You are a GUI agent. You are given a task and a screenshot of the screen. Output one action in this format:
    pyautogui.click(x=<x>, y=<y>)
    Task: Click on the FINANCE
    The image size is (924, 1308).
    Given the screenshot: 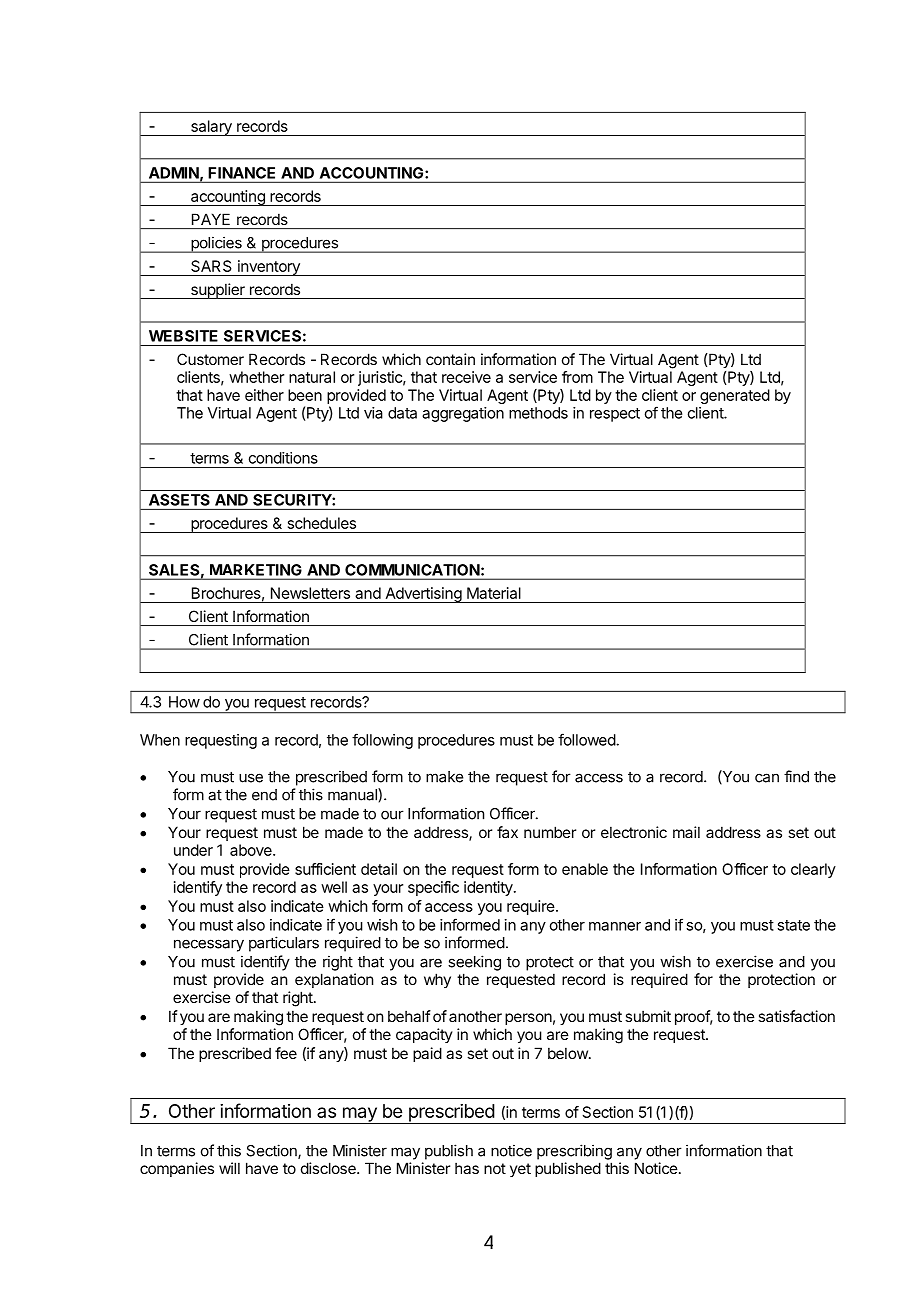 What is the action you would take?
    pyautogui.click(x=242, y=173)
